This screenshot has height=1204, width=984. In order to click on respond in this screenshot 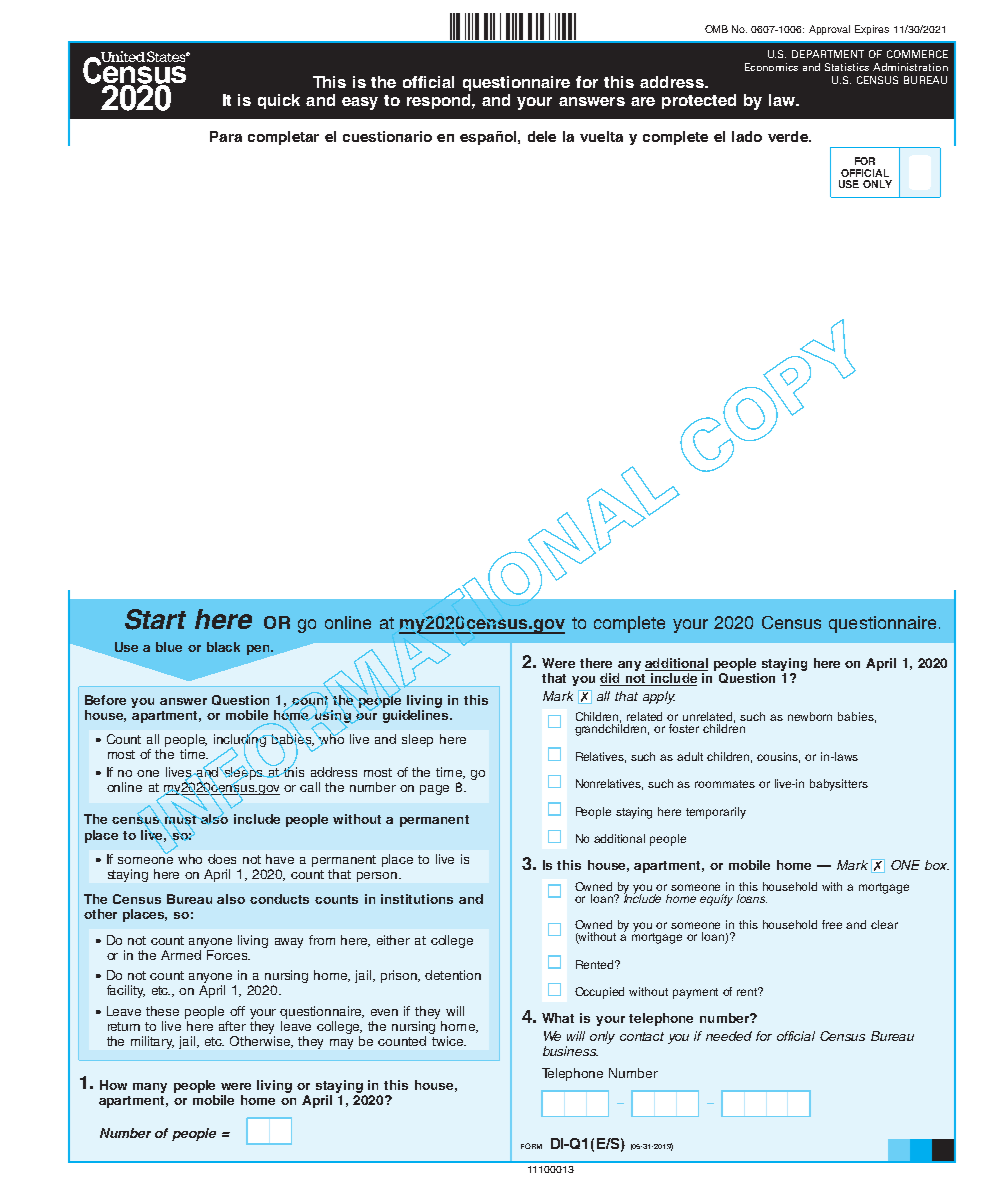, I will do `click(440, 101)`.
